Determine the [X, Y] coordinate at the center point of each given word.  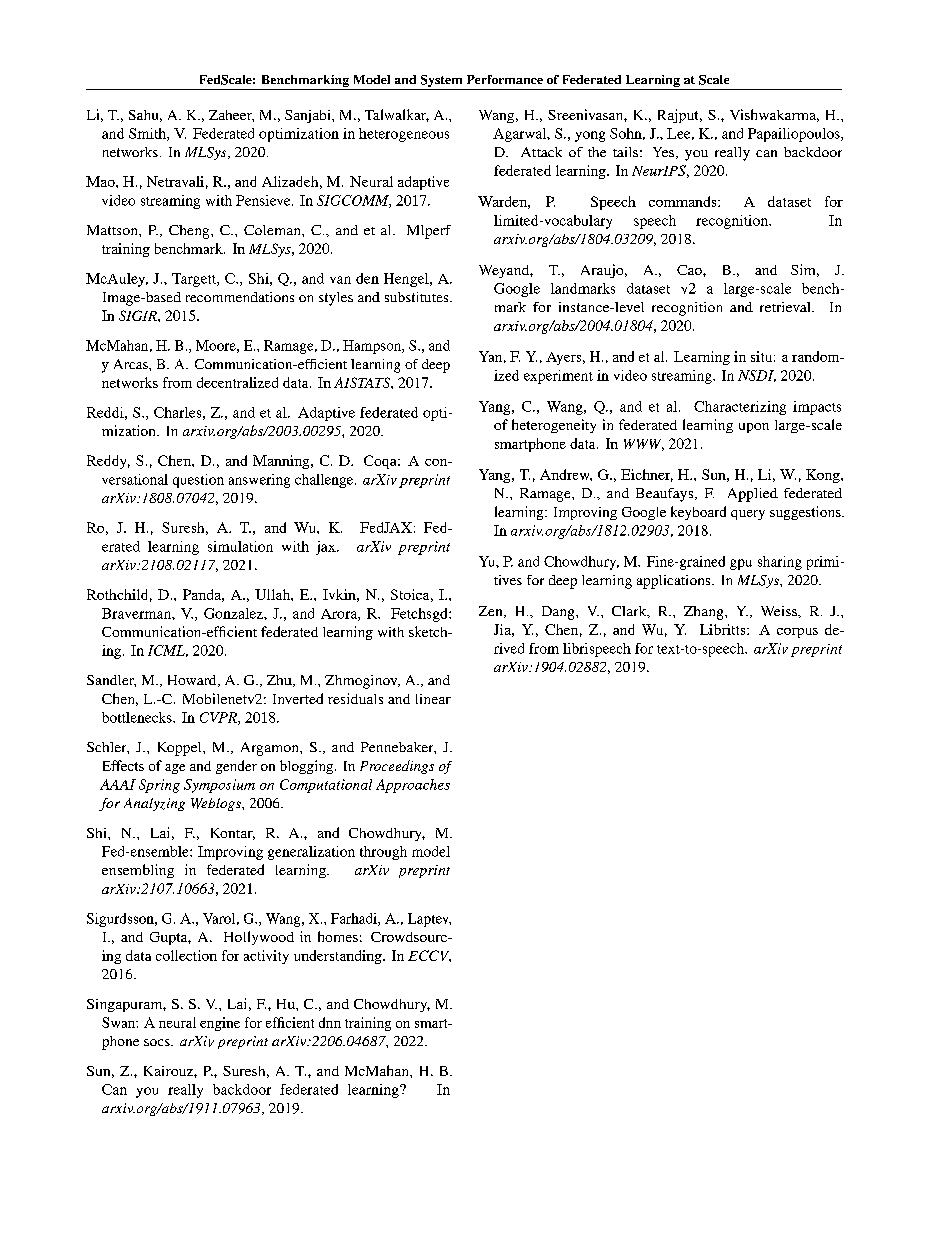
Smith [148, 134]
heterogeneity [554, 426]
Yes [665, 153]
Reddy [108, 462]
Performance [505, 79]
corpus [797, 633]
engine [220, 1024]
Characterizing [740, 408]
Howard [193, 681]
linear [433, 699]
